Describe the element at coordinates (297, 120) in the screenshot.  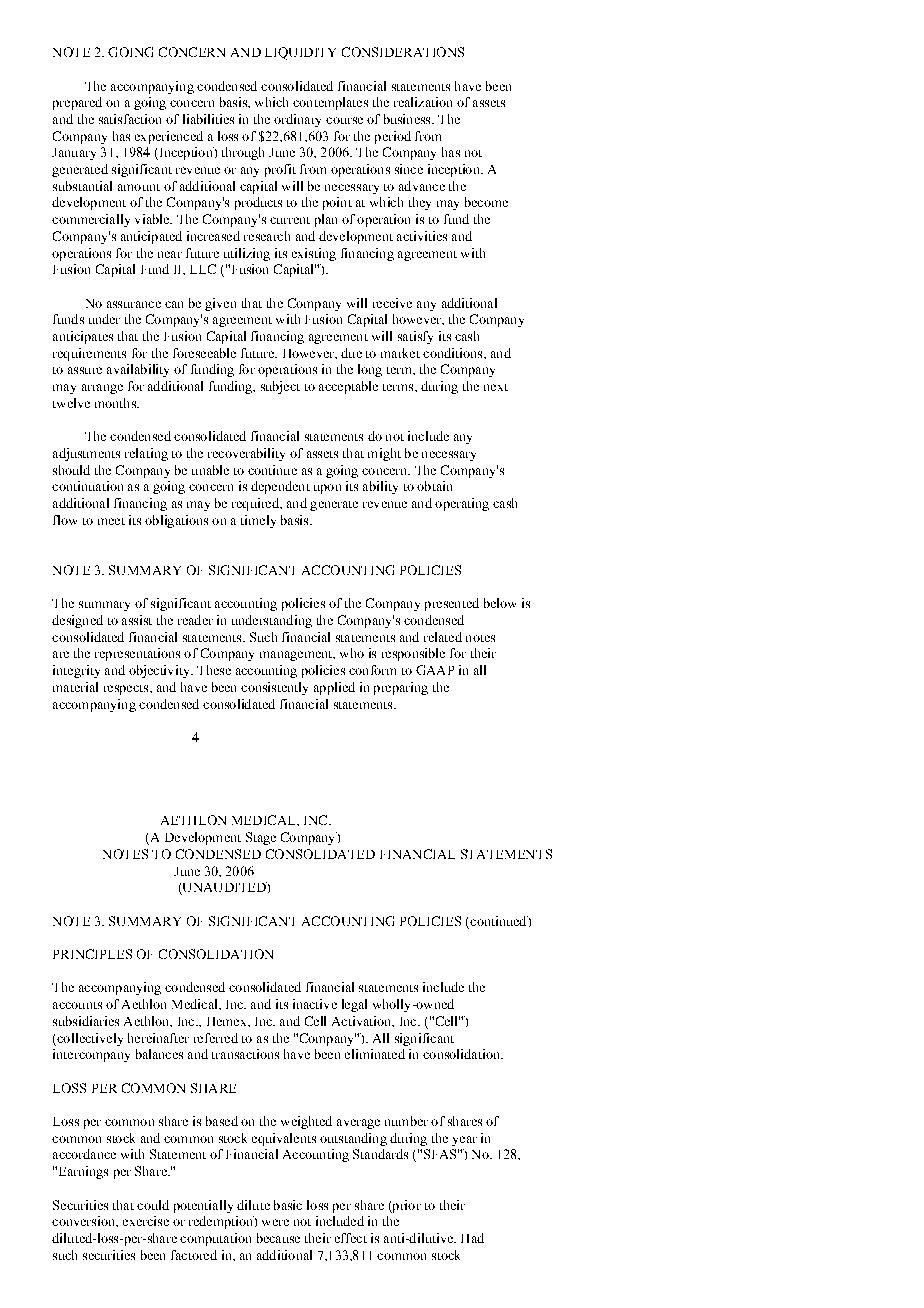
I see `ordinary` at that location.
